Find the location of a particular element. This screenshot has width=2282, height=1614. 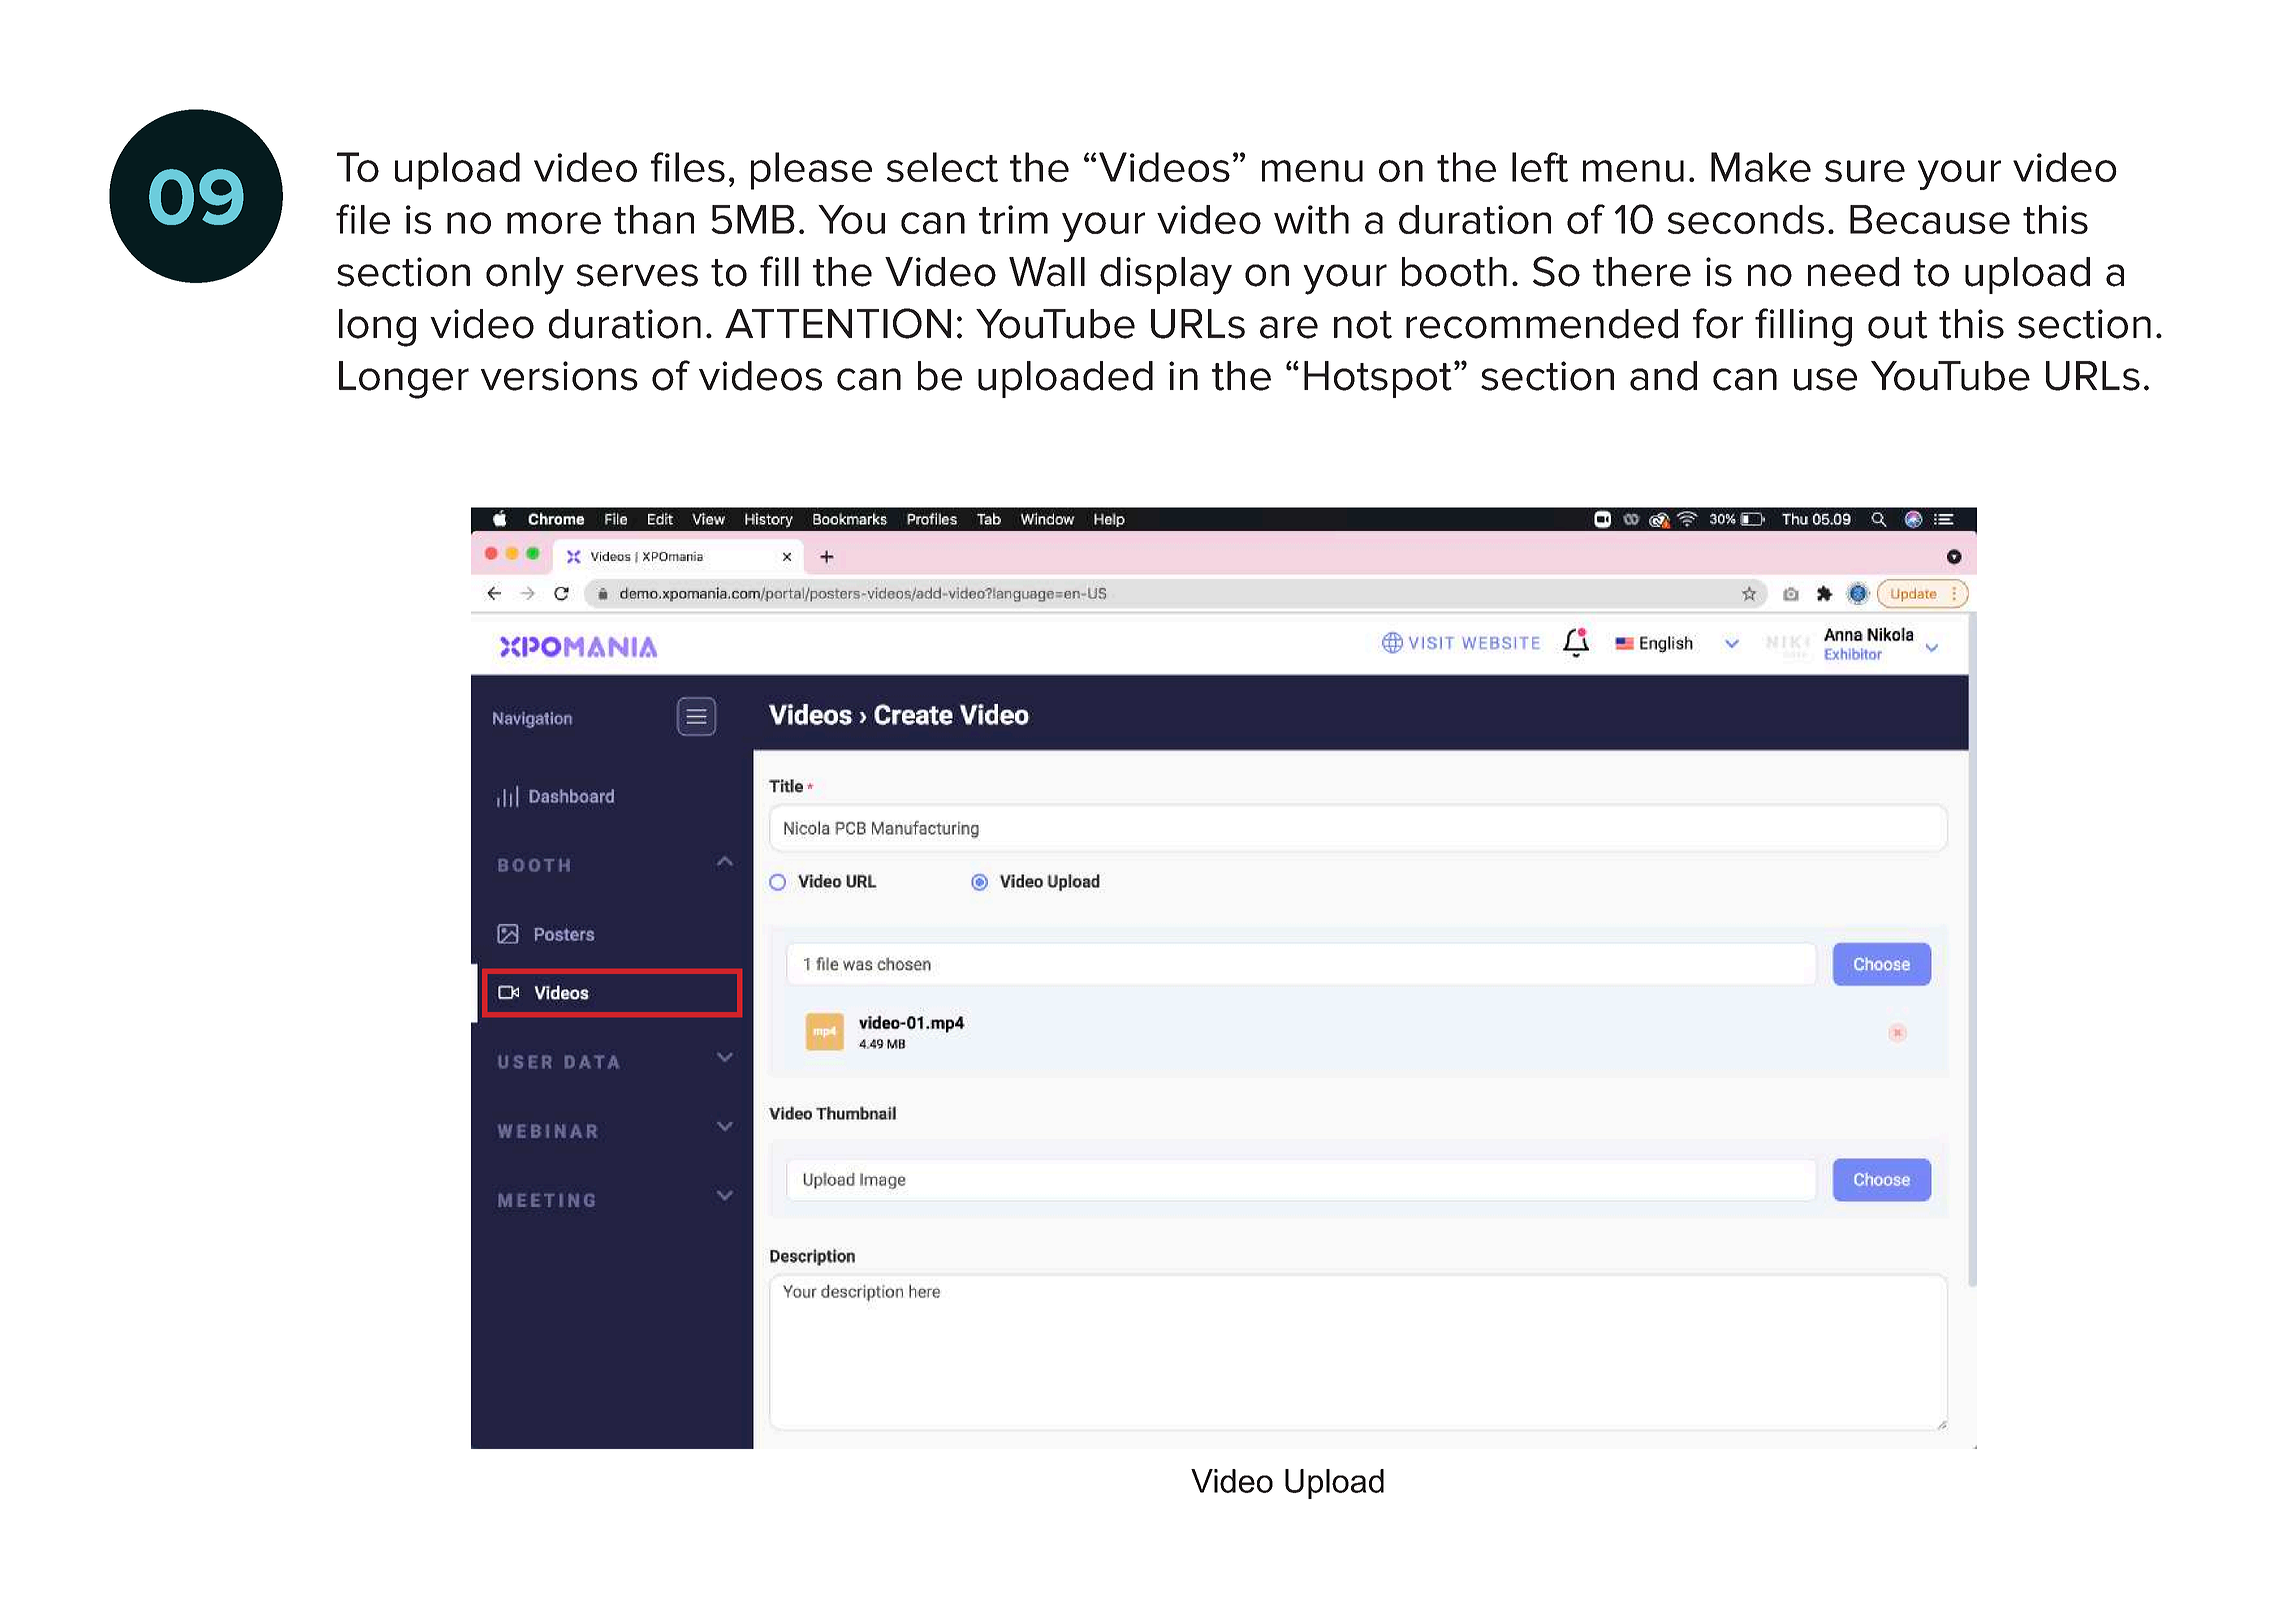

ATTENTION is located at coordinates (838, 323).
